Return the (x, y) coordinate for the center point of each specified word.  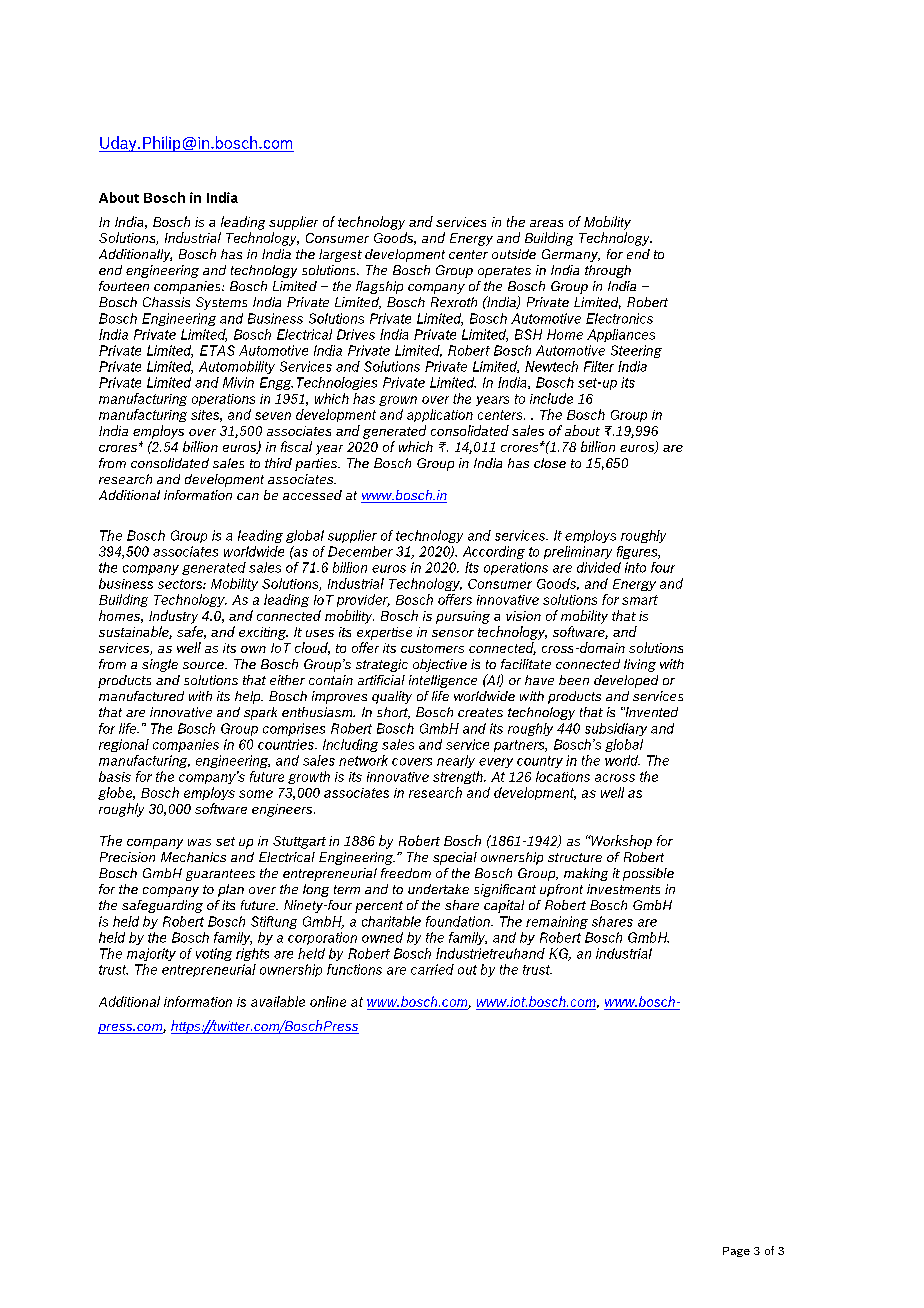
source (204, 665)
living (640, 665)
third (278, 463)
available (278, 1001)
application (440, 415)
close (550, 463)
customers (432, 648)
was (199, 842)
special (455, 858)
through (608, 271)
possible (648, 874)
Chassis (166, 302)
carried (432, 969)
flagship (379, 287)
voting (214, 954)
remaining (557, 922)
